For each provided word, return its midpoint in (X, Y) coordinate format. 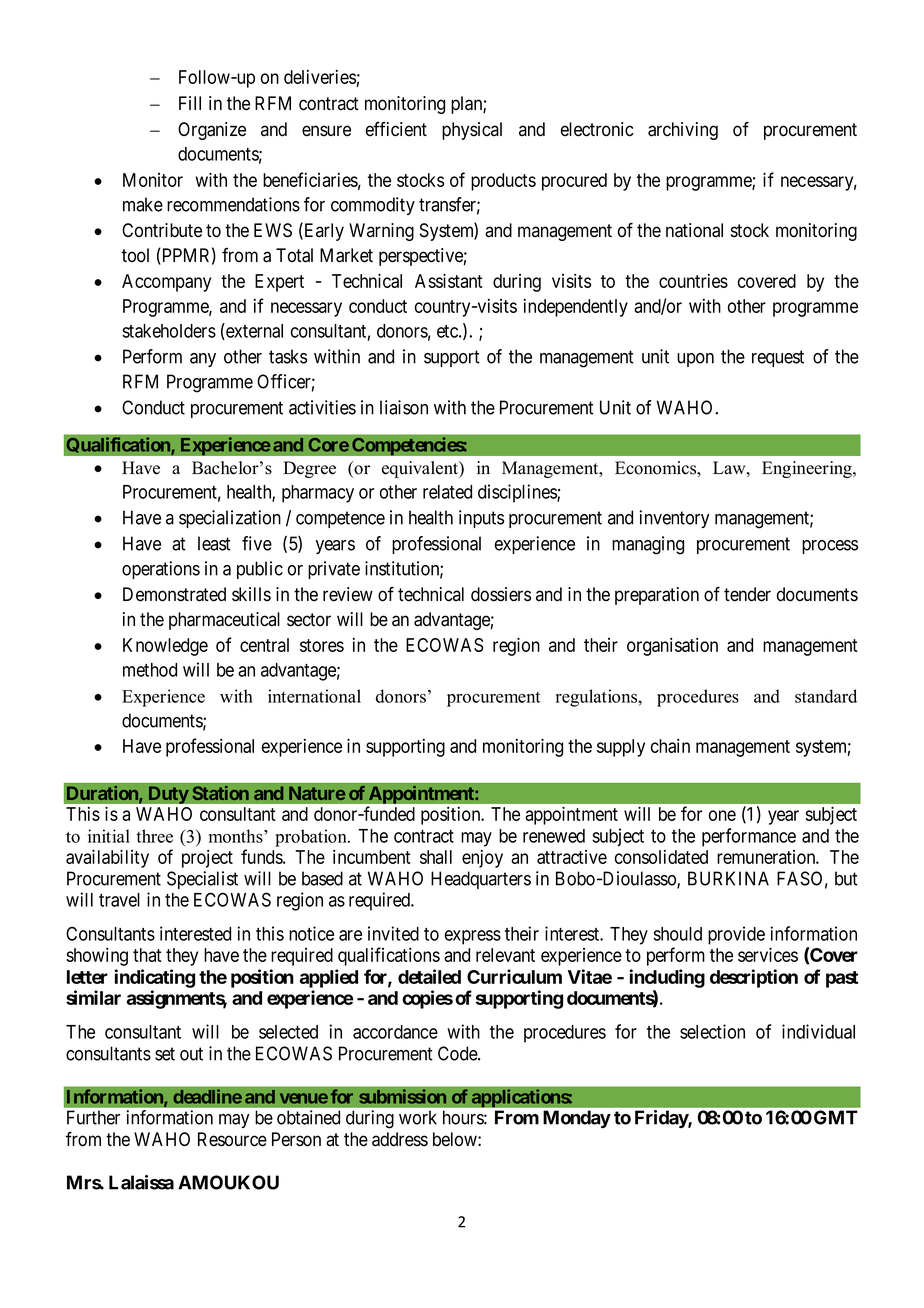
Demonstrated (174, 594)
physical (472, 131)
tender (747, 594)
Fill (190, 103)
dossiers (501, 594)
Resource (232, 1139)
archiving (683, 131)
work (418, 1117)
